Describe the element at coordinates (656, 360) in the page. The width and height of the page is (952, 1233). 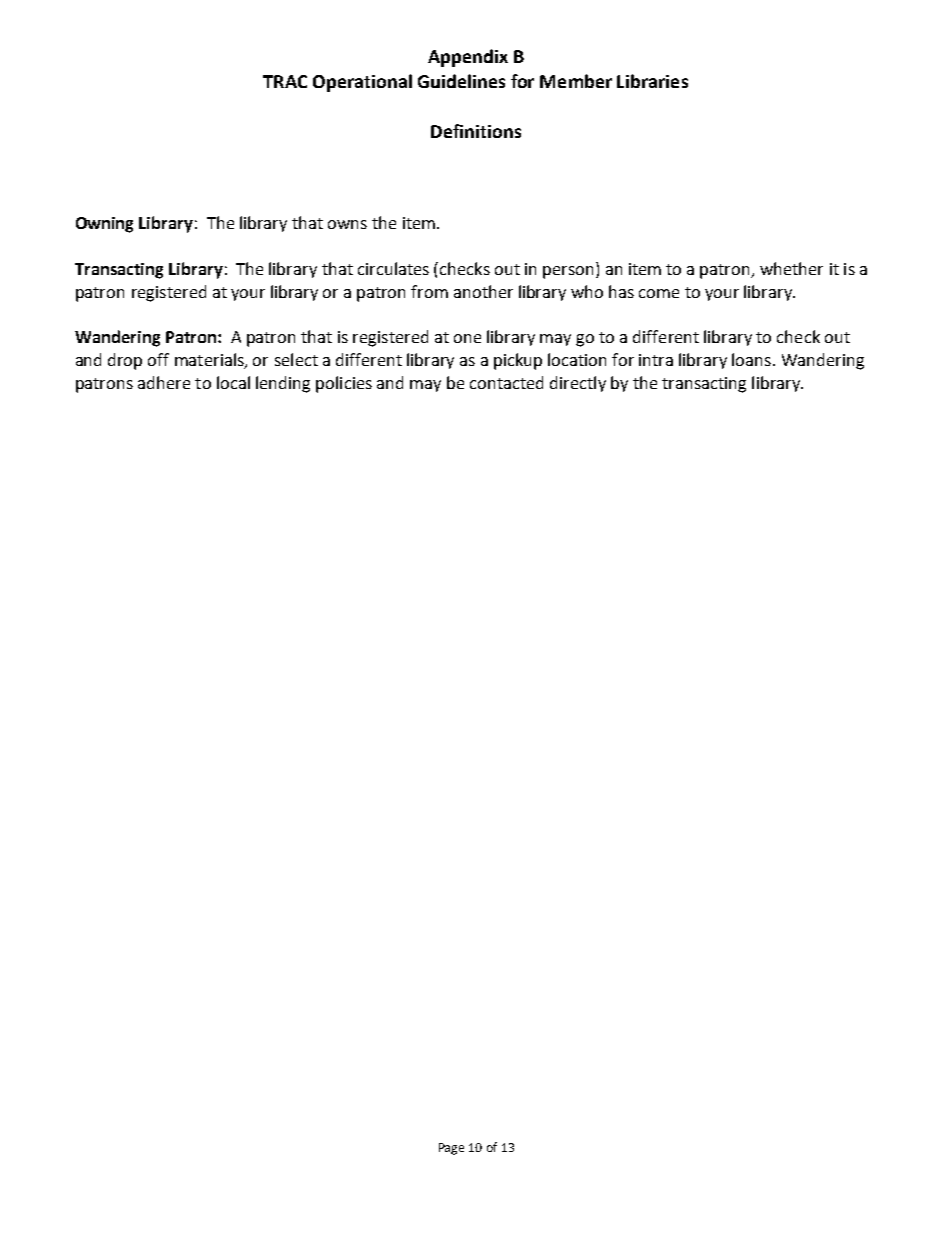
I see `intra` at that location.
